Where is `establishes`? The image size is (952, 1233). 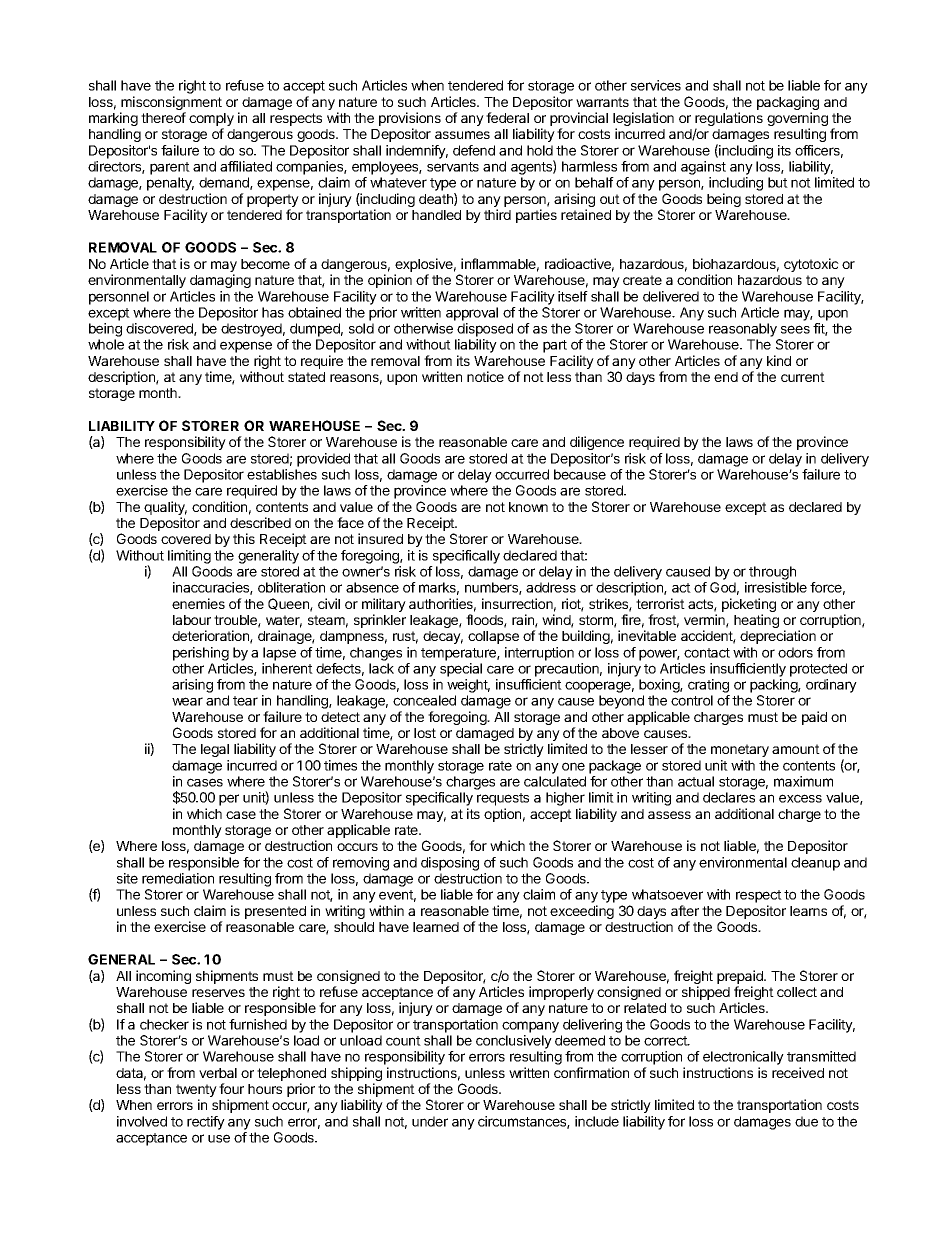
establishes is located at coordinates (282, 474).
